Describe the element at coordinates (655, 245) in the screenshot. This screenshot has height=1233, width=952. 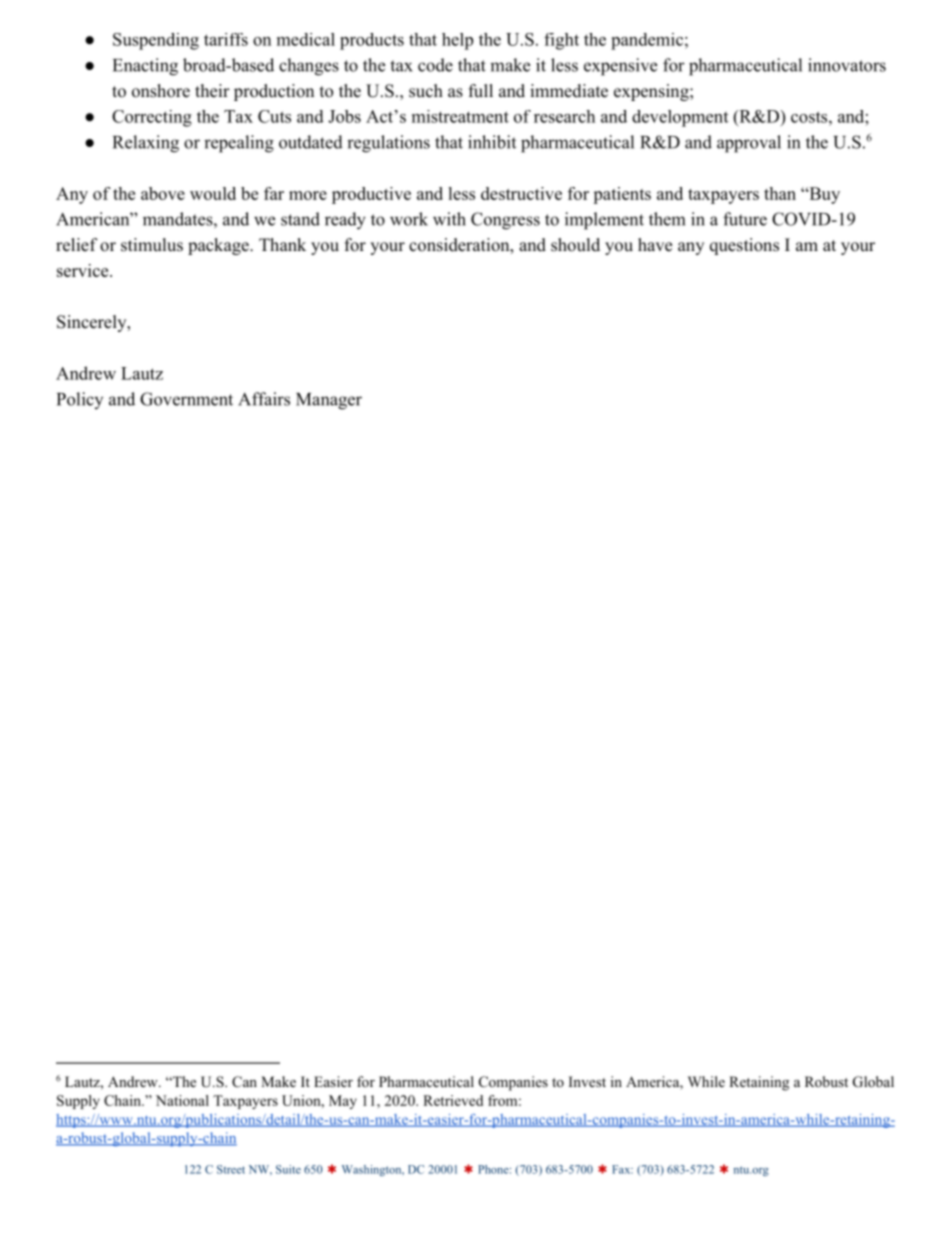
I see `have` at that location.
